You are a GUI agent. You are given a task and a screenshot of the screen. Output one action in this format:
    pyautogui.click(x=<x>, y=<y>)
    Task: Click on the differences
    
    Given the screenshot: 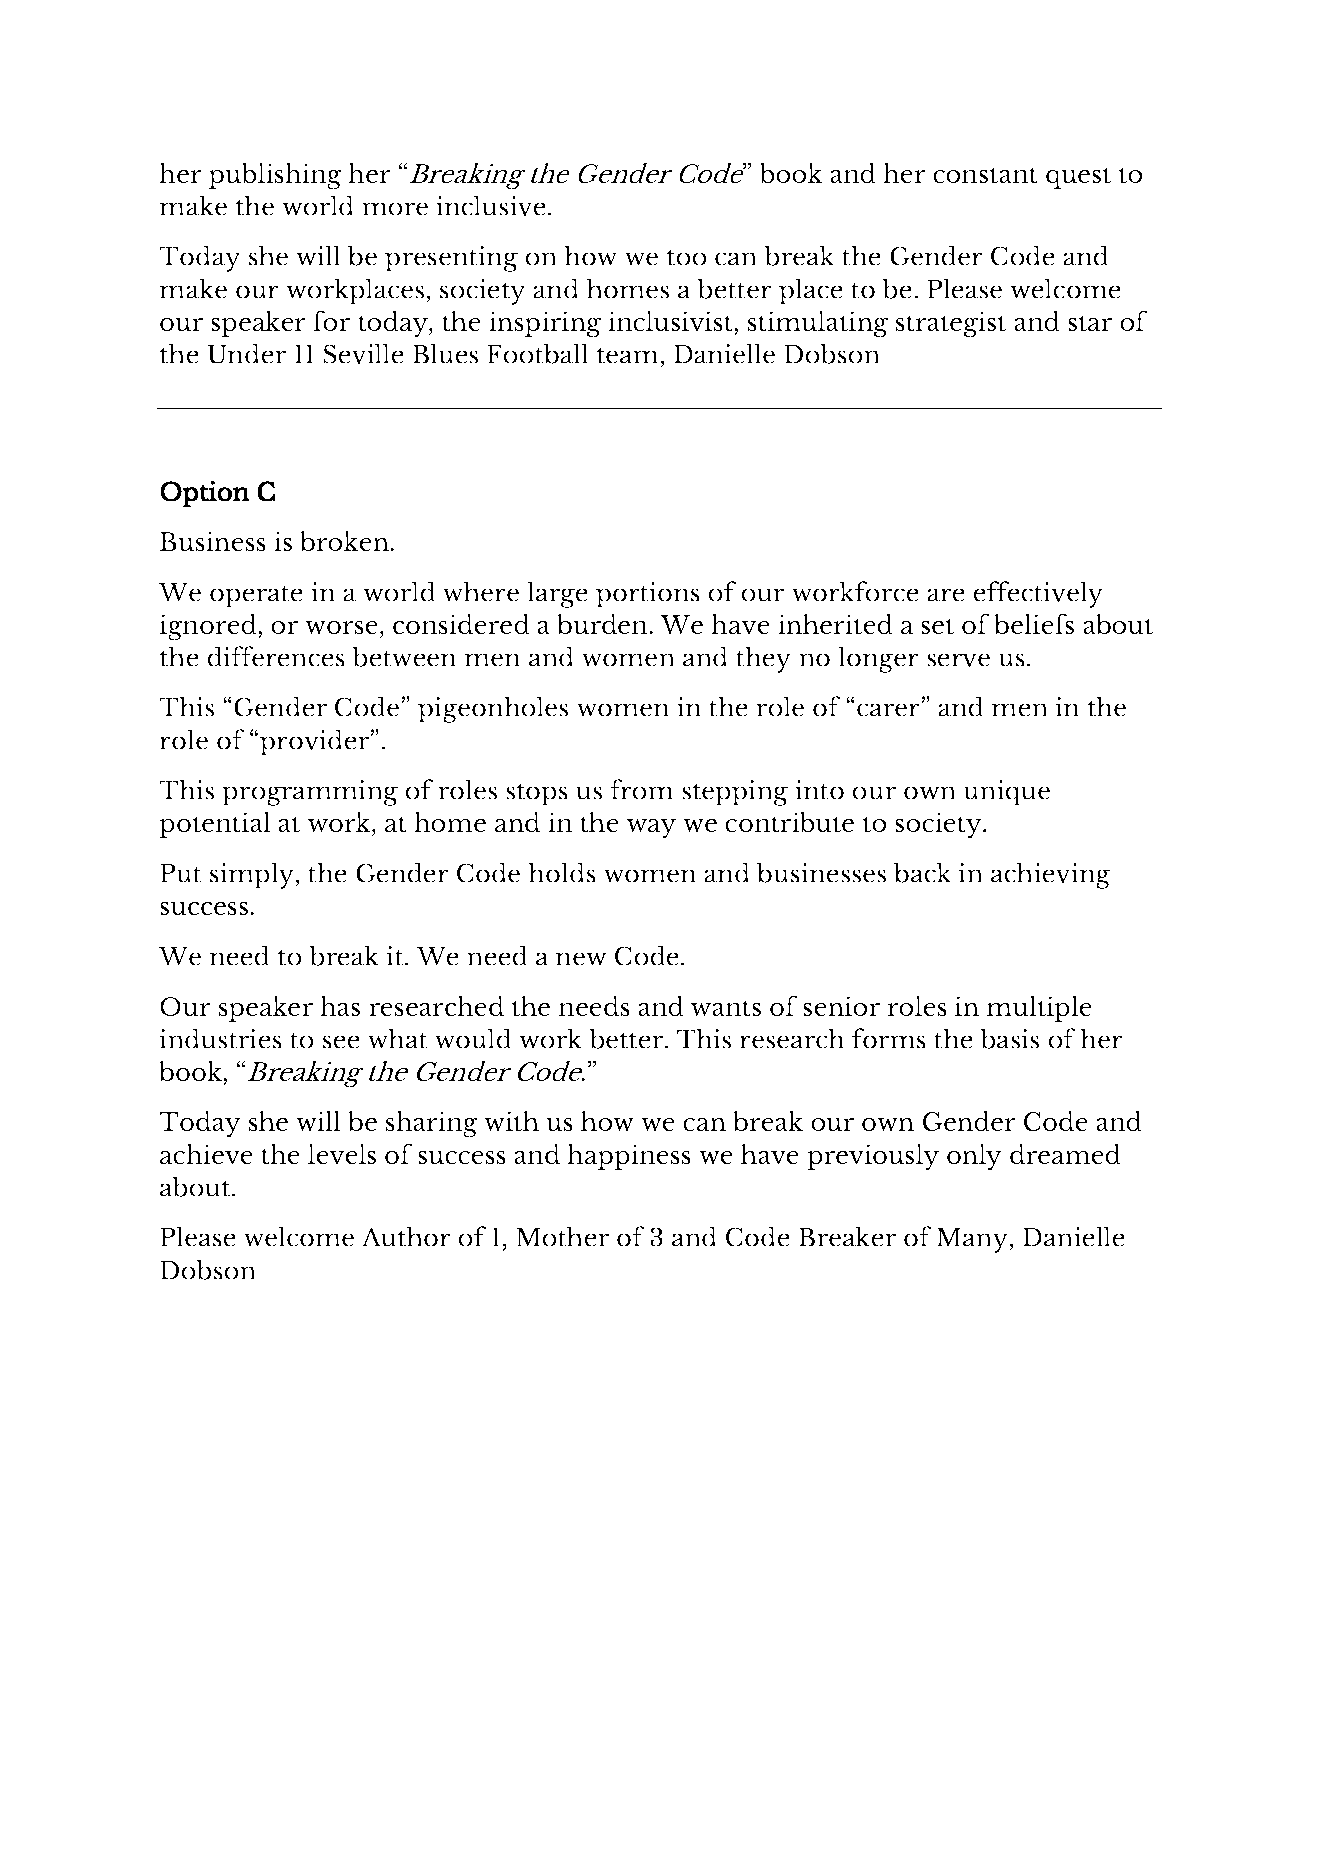 What is the action you would take?
    pyautogui.click(x=276, y=656)
